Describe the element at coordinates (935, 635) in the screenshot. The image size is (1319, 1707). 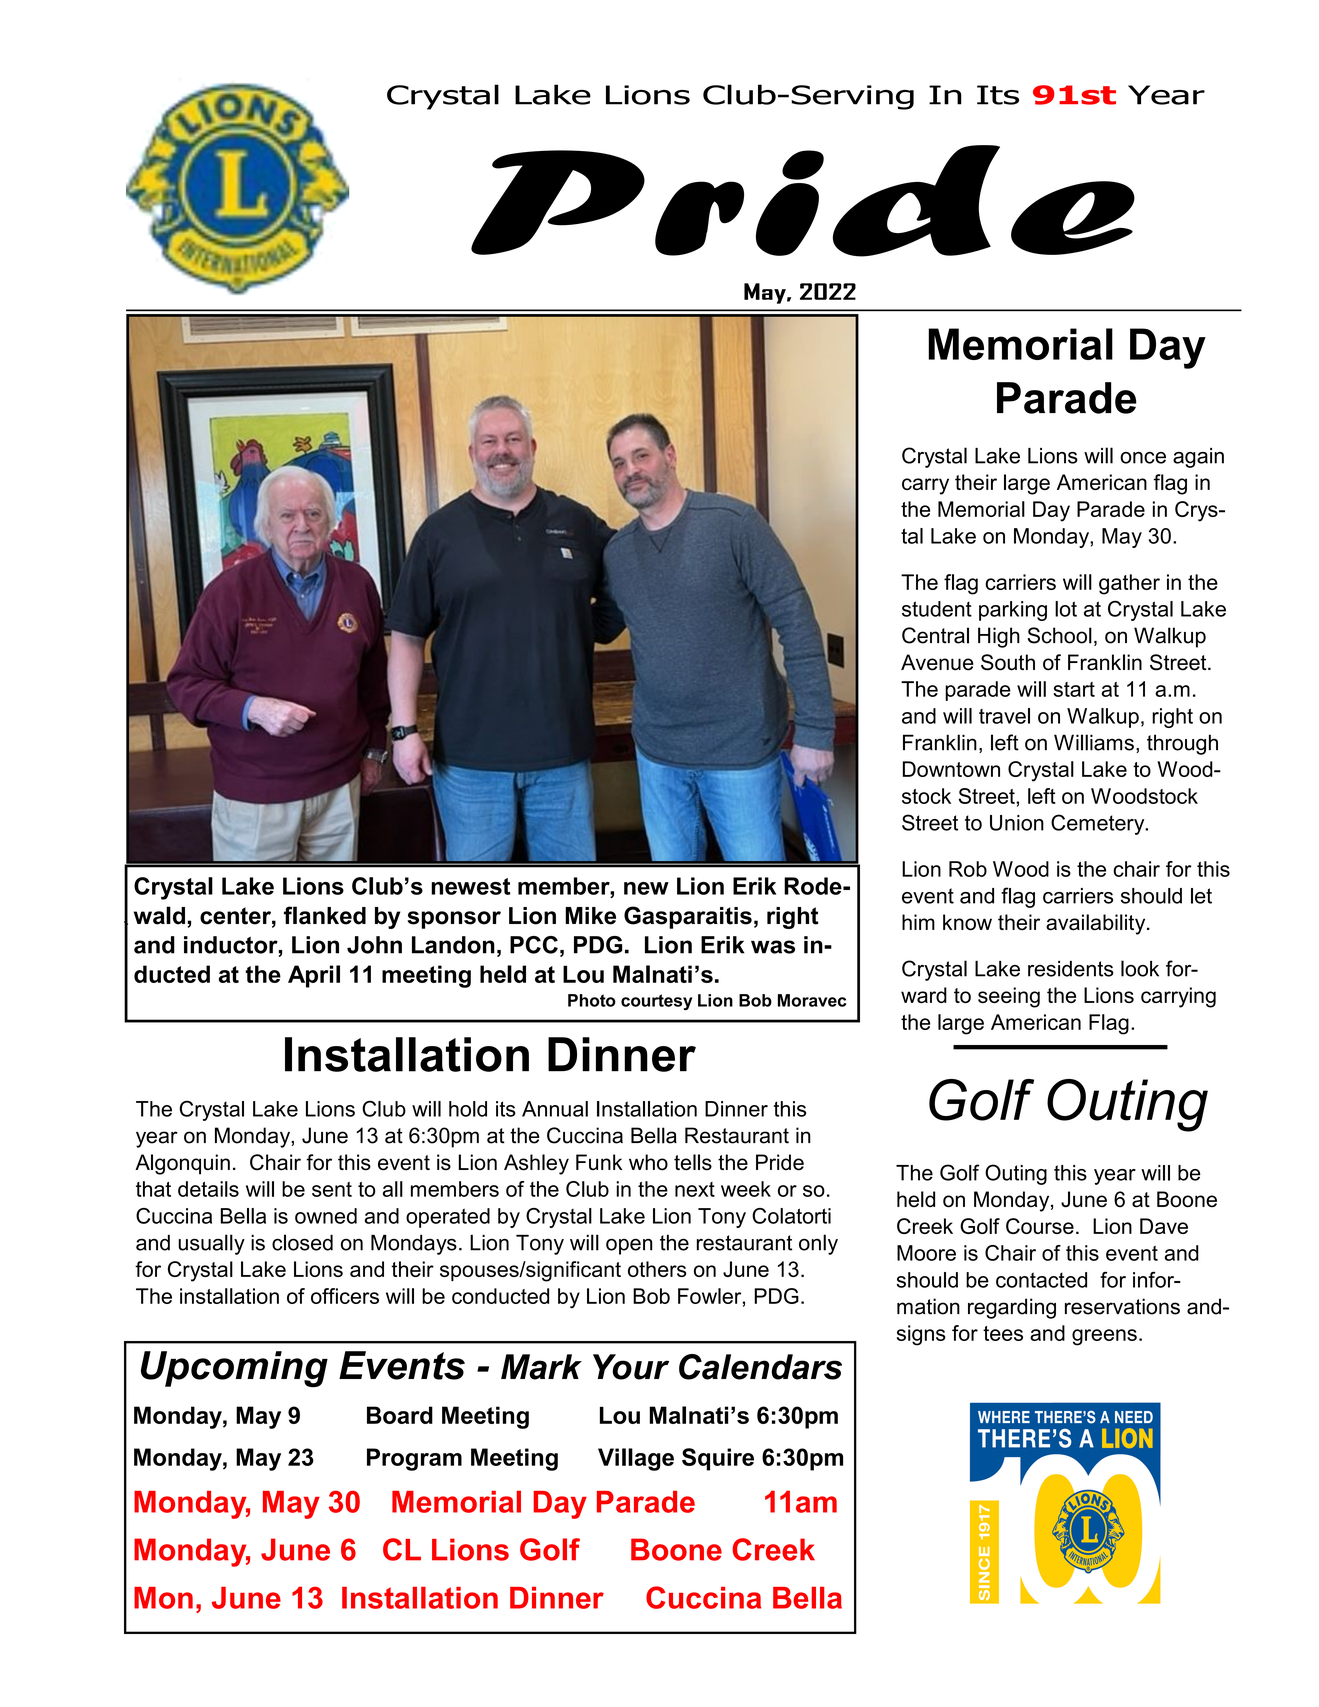
I see `Central` at that location.
